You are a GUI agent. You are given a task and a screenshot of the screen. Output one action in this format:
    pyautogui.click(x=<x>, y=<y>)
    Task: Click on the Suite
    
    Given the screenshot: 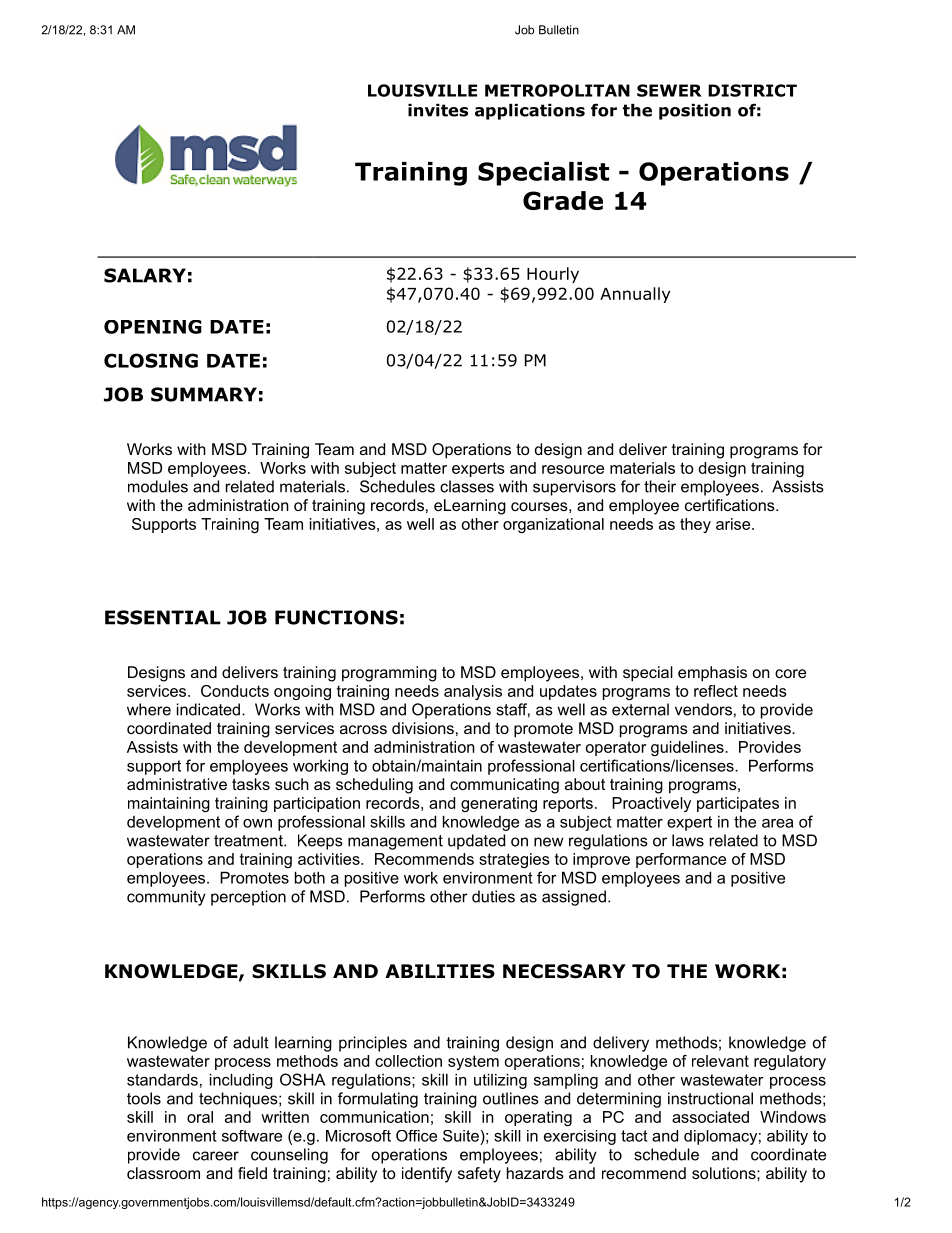 What is the action you would take?
    pyautogui.click(x=461, y=1136)
